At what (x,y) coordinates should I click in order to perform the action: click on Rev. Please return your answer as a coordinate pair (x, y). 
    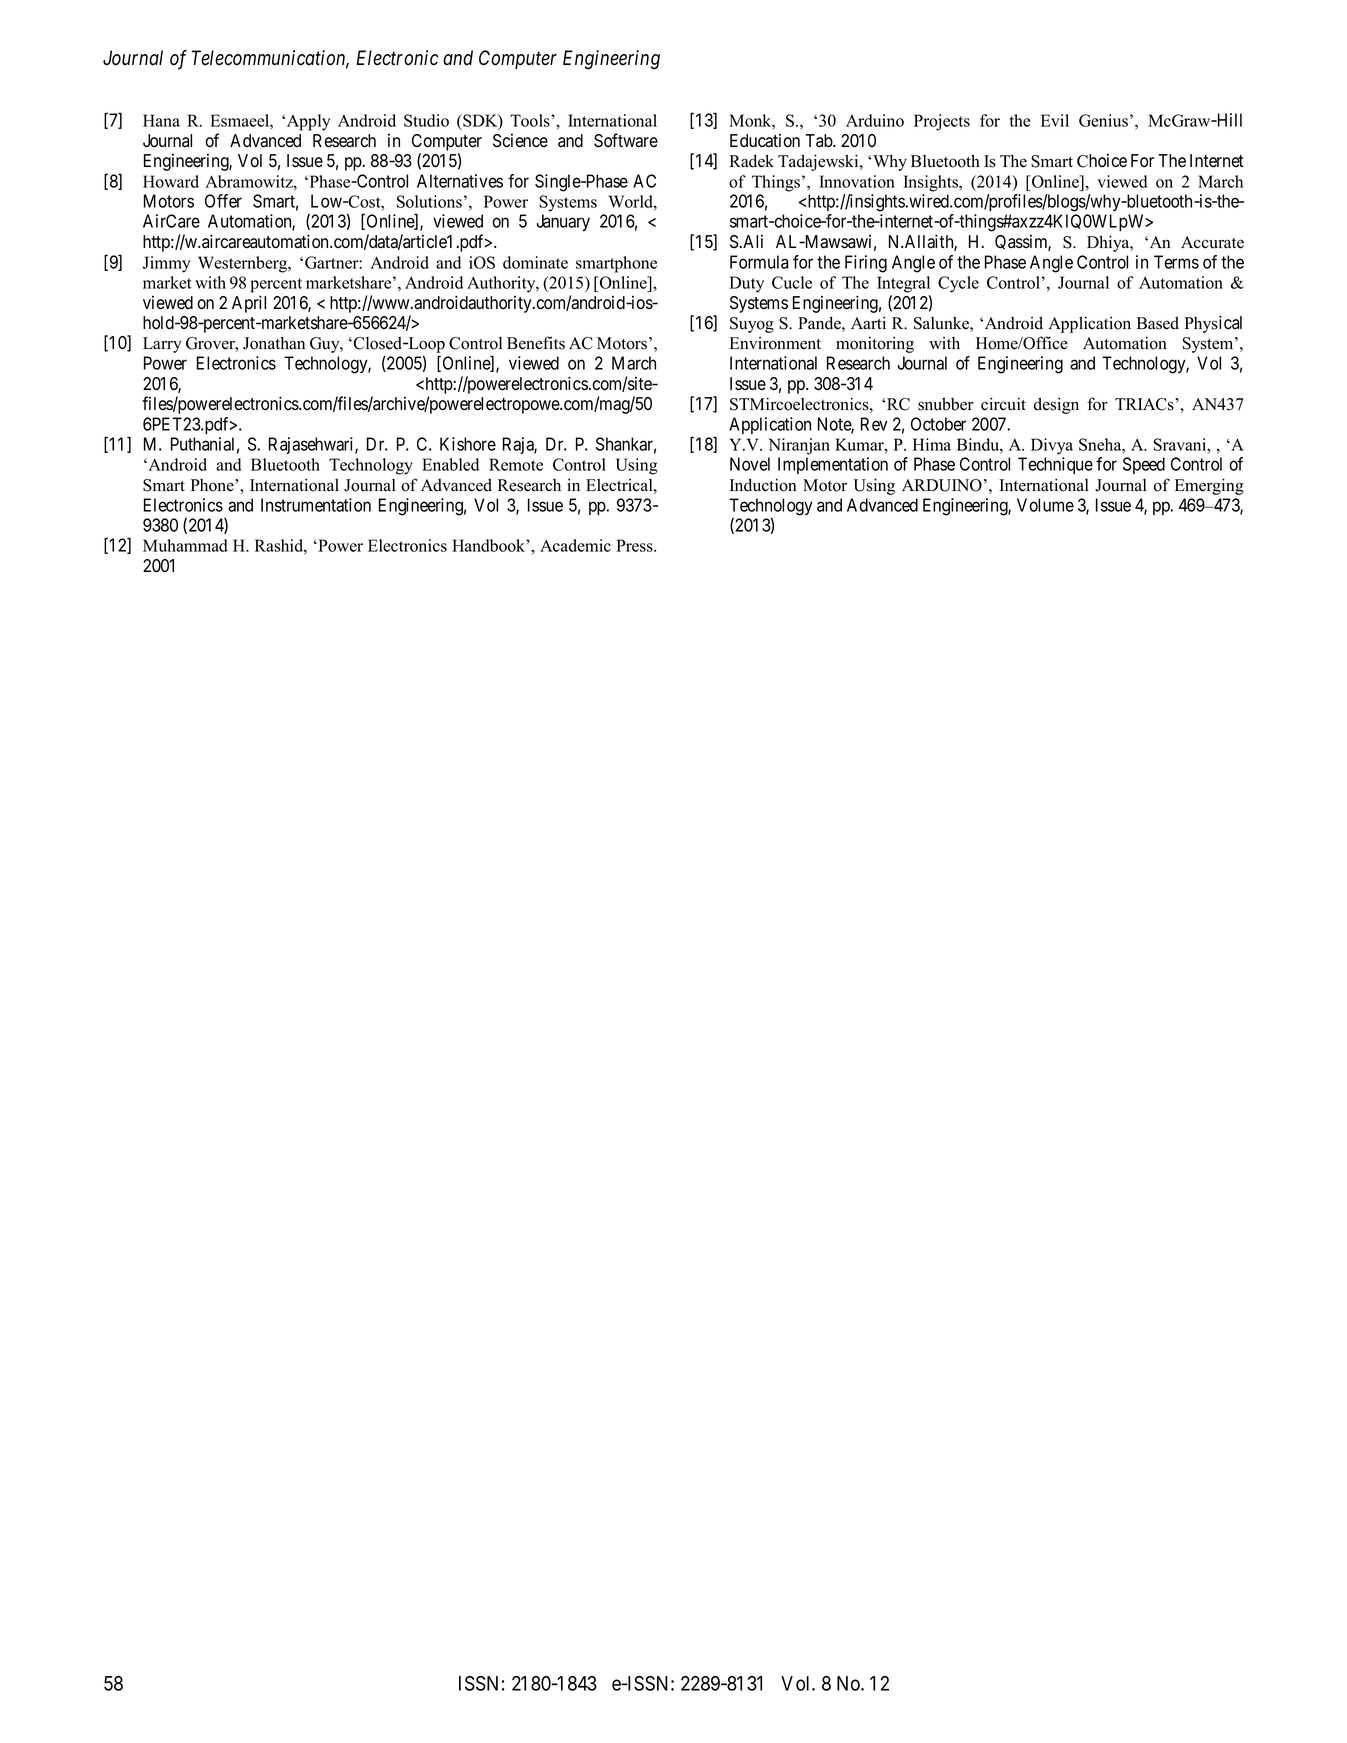
    Looking at the image, I should click on (874, 424).
